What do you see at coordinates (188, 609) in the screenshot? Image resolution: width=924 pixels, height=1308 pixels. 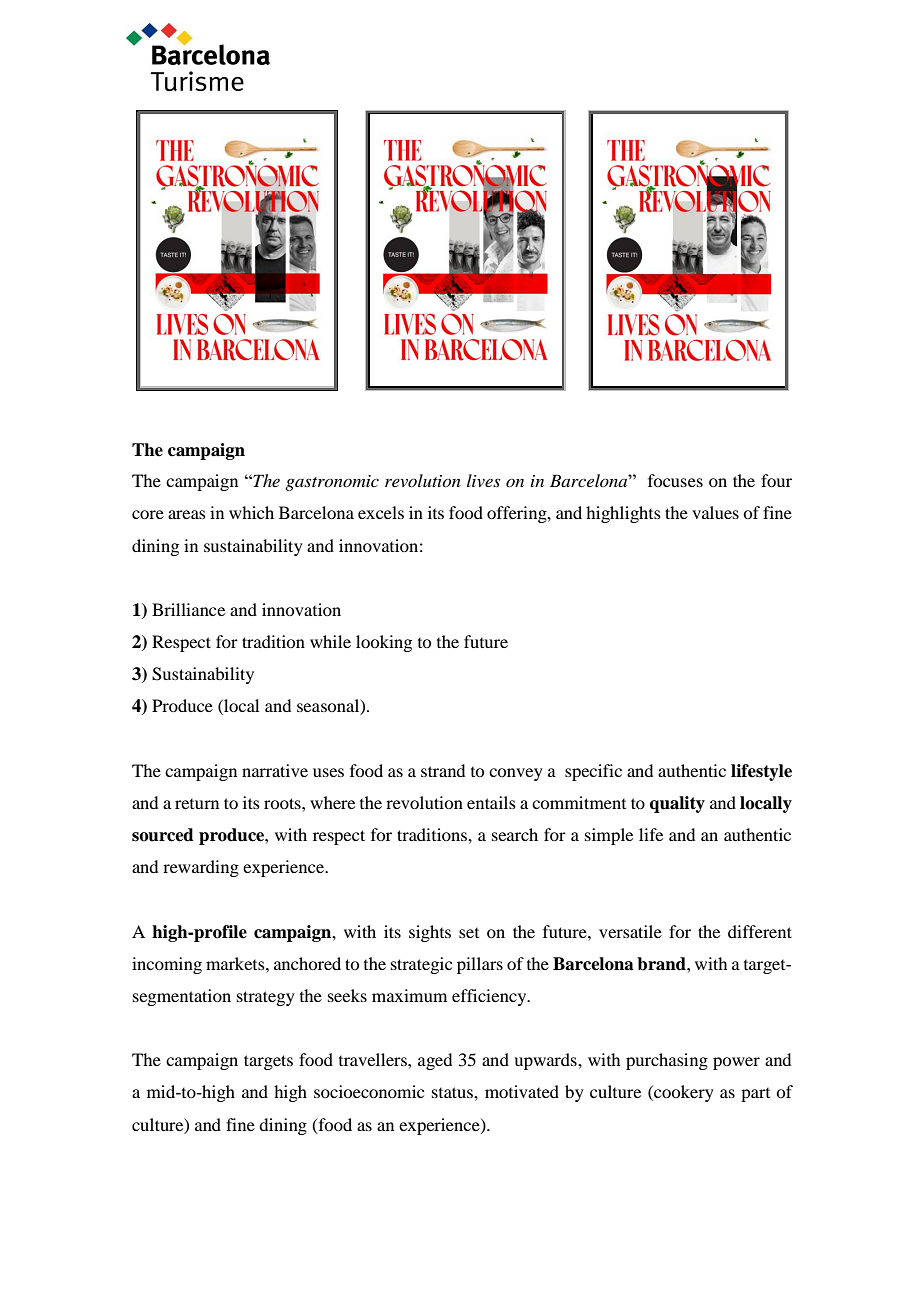 I see `Brilliance` at bounding box center [188, 609].
